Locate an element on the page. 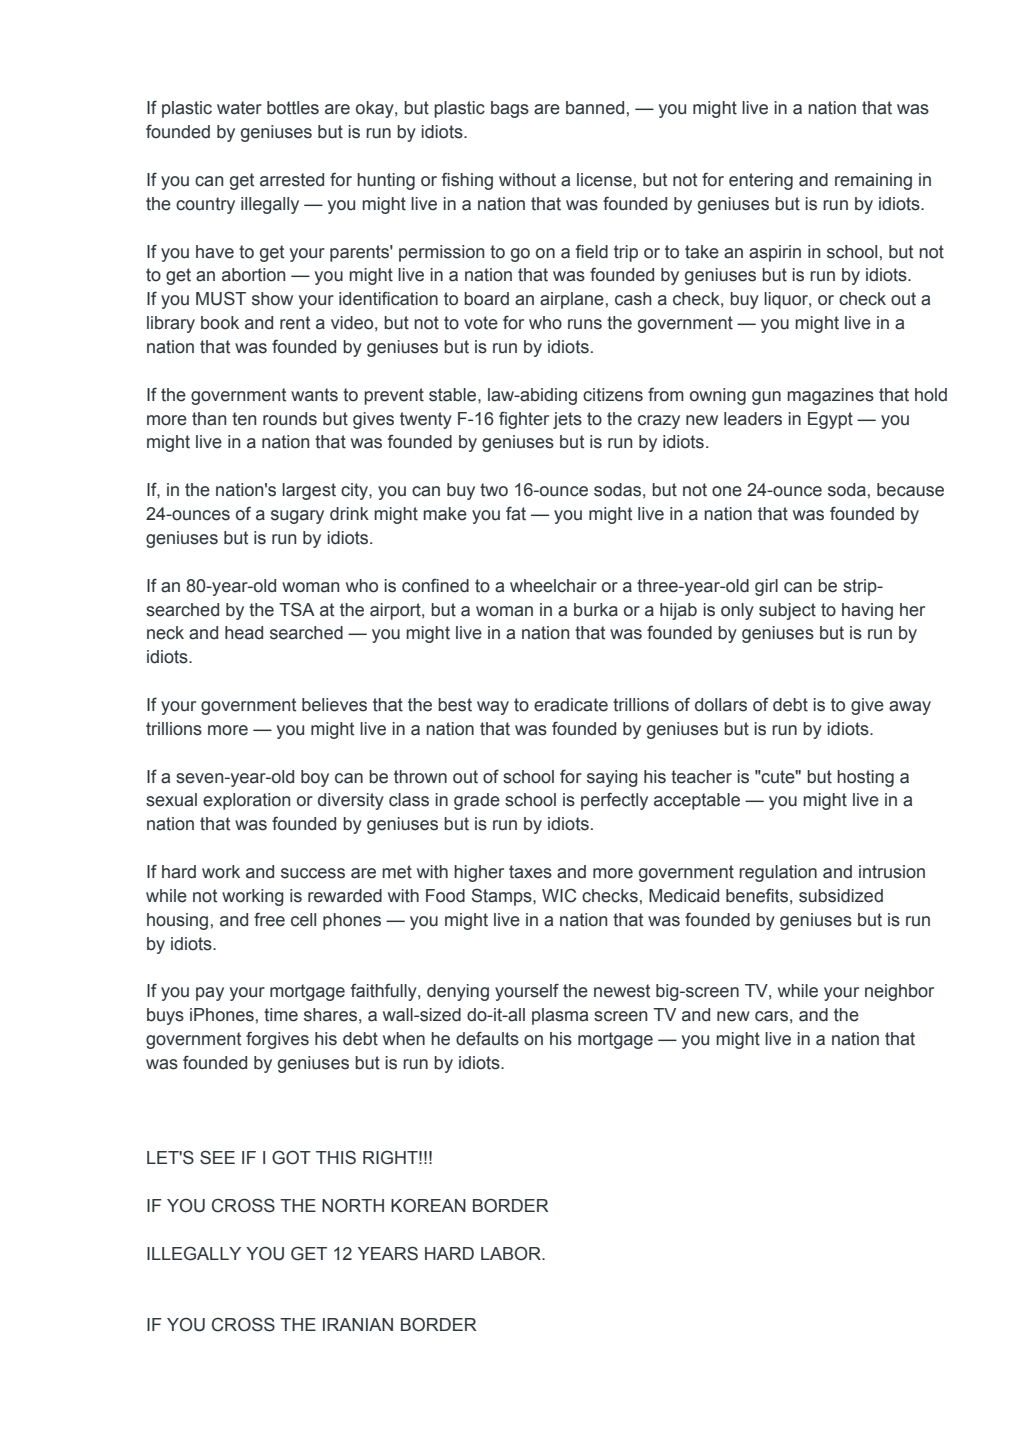 This image has width=1023, height=1447. eradicate is located at coordinates (571, 705).
